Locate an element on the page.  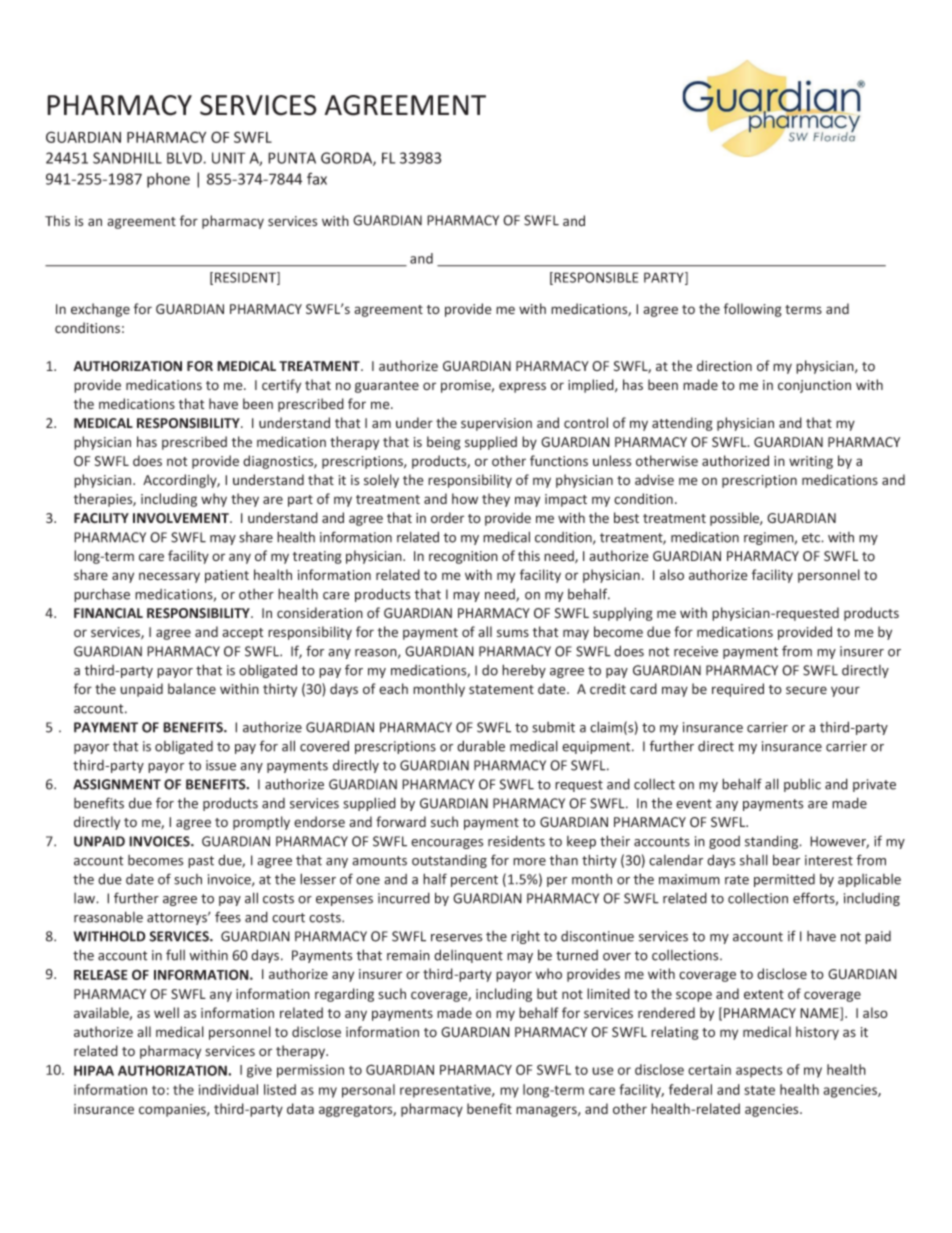
fax is located at coordinates (317, 178).
